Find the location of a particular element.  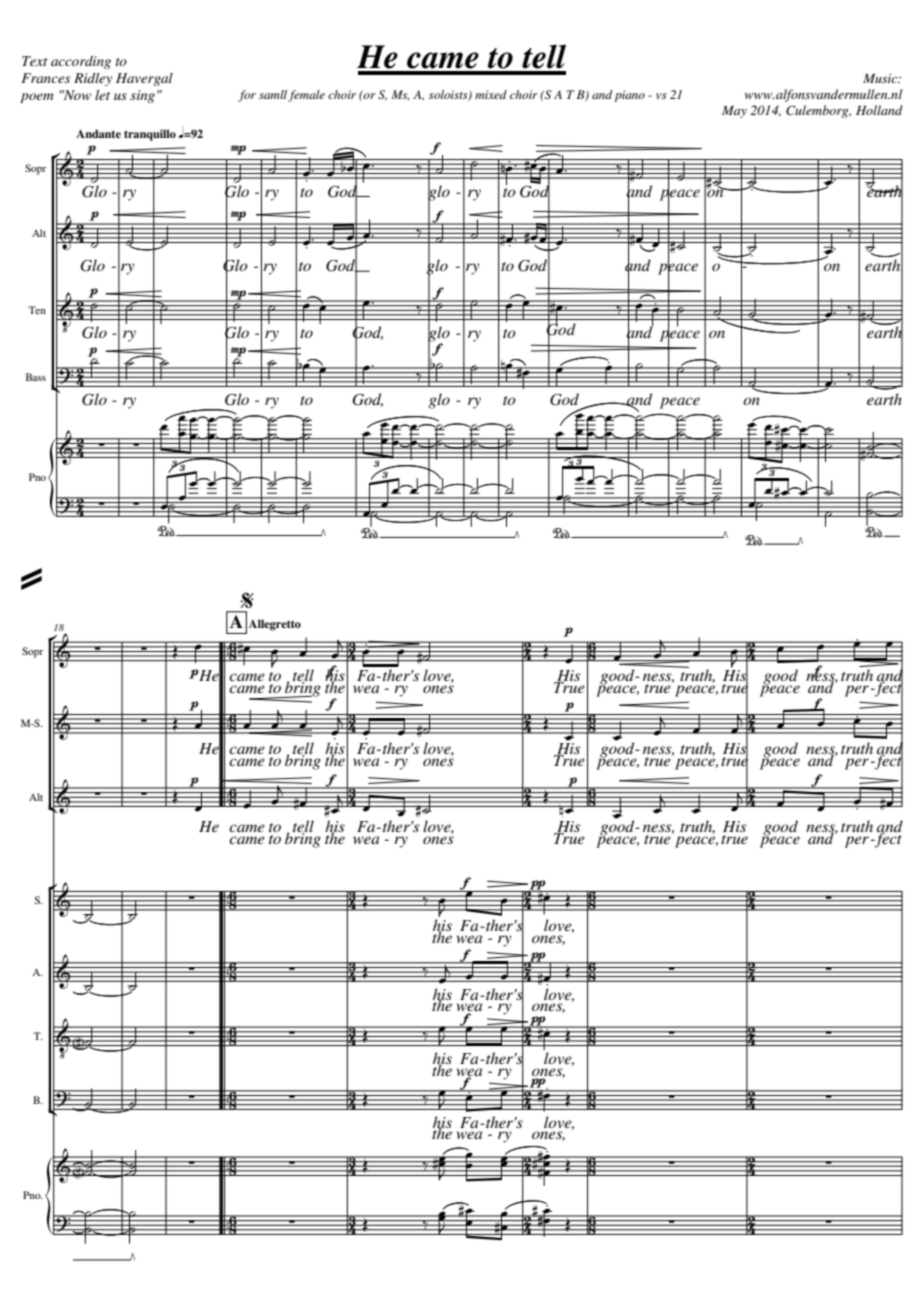

female is located at coordinates (306, 96).
